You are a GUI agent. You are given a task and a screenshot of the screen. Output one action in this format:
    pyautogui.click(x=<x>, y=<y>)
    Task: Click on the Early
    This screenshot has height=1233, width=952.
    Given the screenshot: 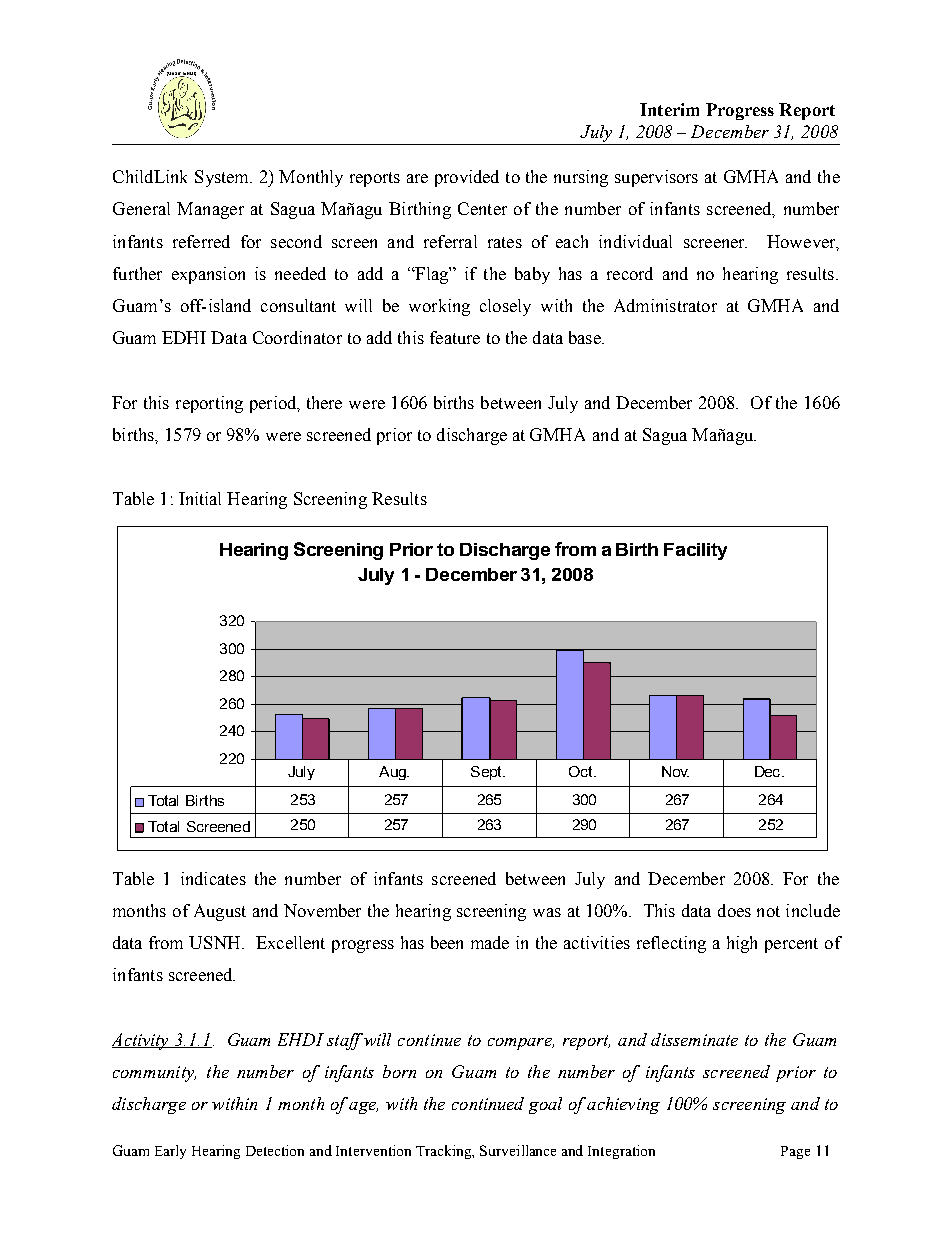 What is the action you would take?
    pyautogui.click(x=170, y=1152)
